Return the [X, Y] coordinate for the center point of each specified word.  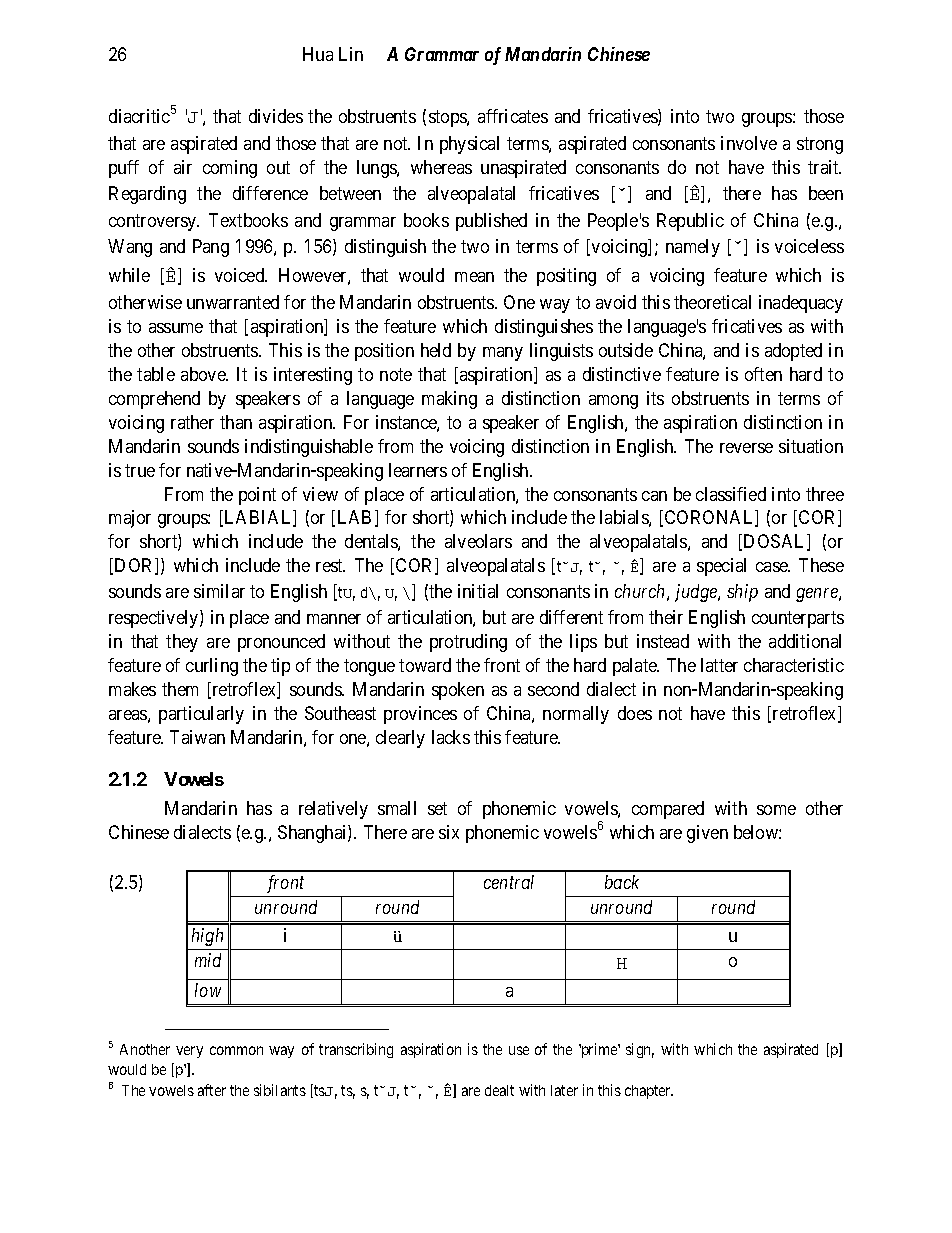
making [449, 400]
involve [749, 143]
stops [448, 118]
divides [276, 116]
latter [719, 665]
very [189, 1052]
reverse [746, 448]
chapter [649, 1092]
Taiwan [197, 737]
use [519, 1050]
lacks [451, 737]
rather [192, 422]
